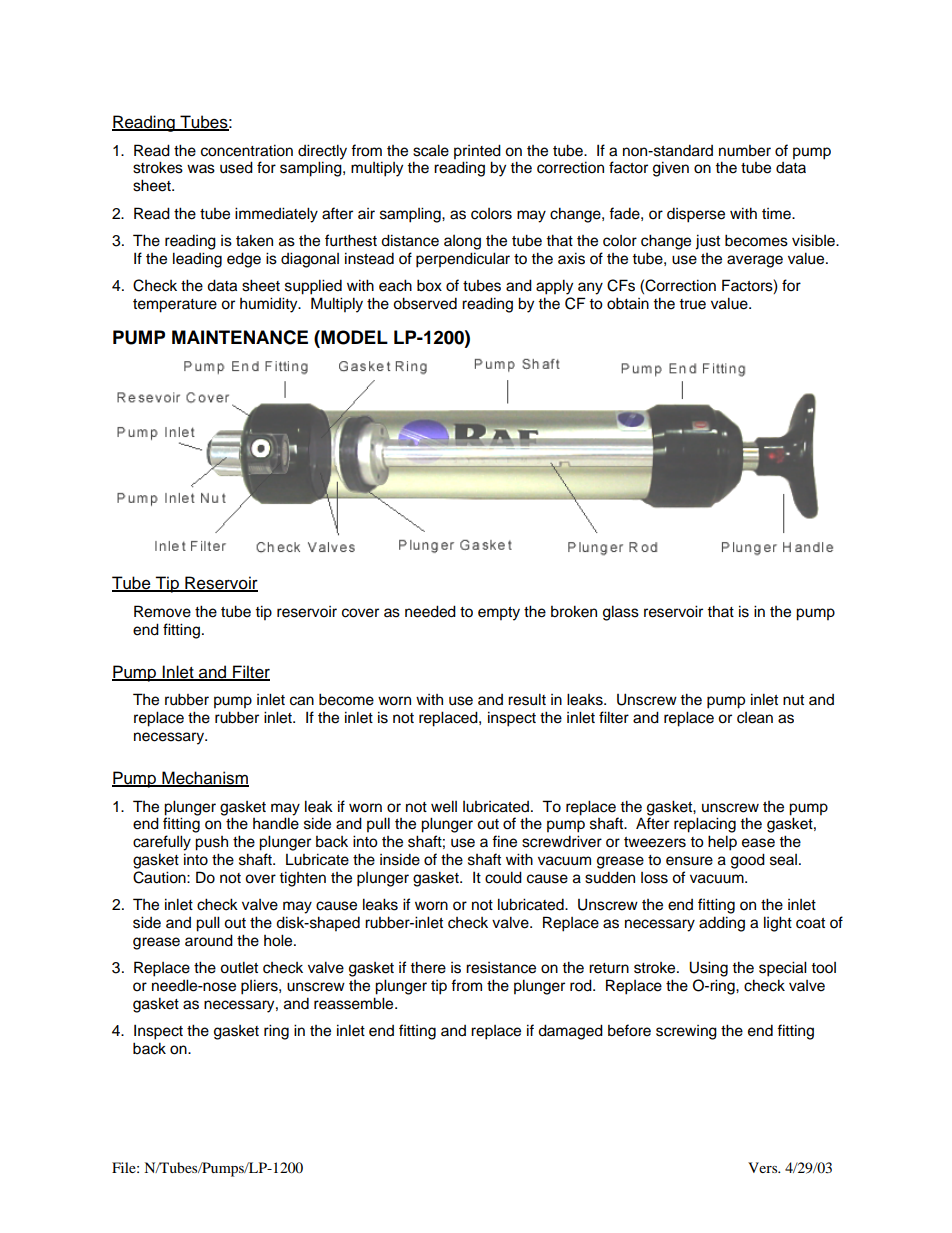 Image resolution: width=952 pixels, height=1233 pixels. What do you see at coordinates (755, 718) in the document?
I see `clean` at bounding box center [755, 718].
